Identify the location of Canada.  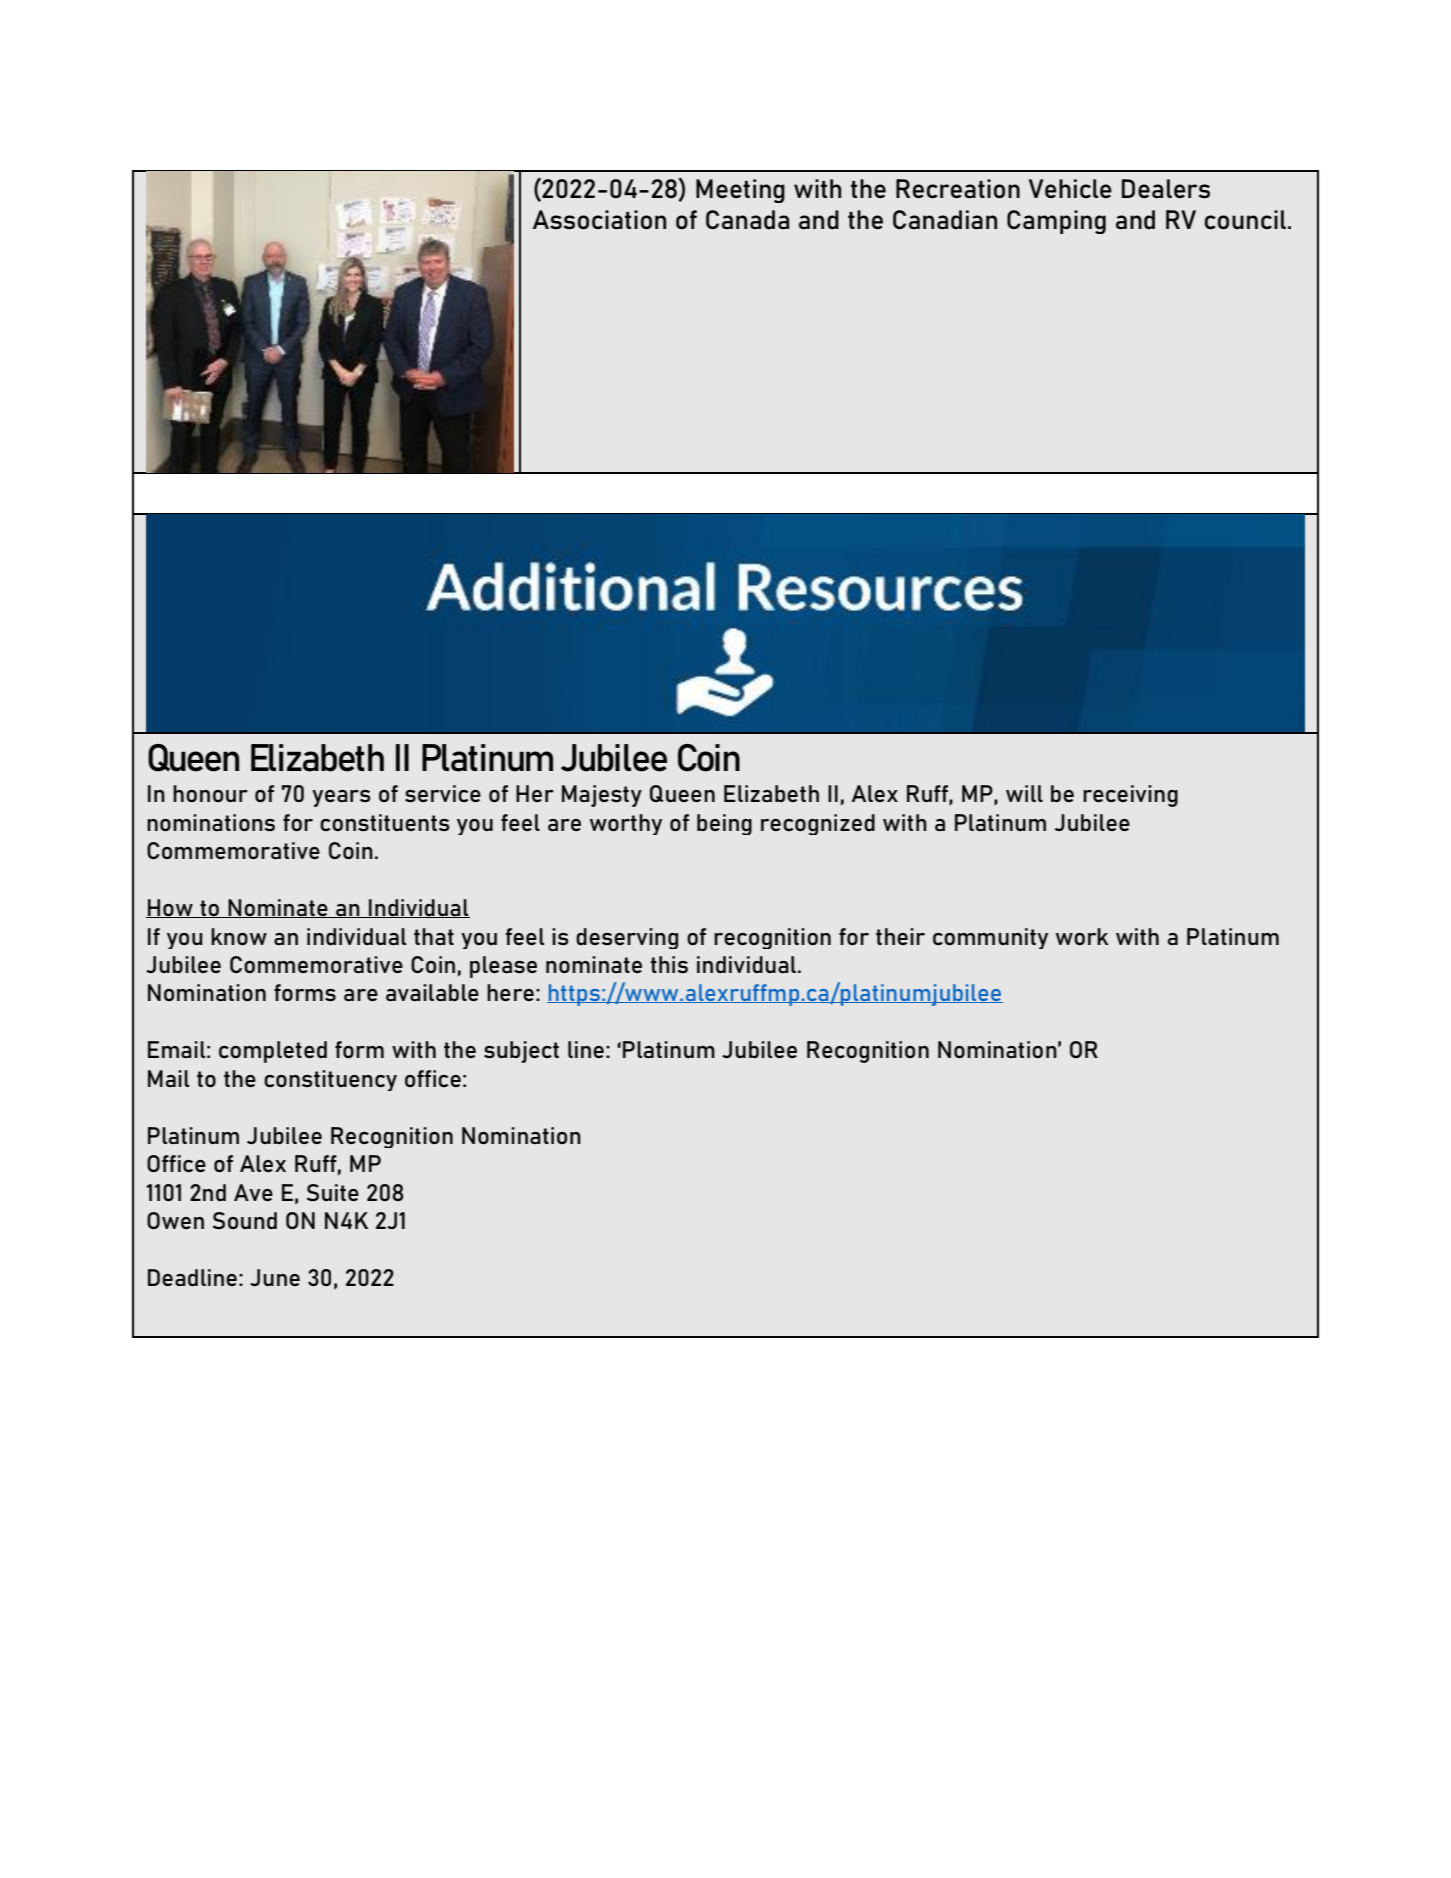
(747, 220).
